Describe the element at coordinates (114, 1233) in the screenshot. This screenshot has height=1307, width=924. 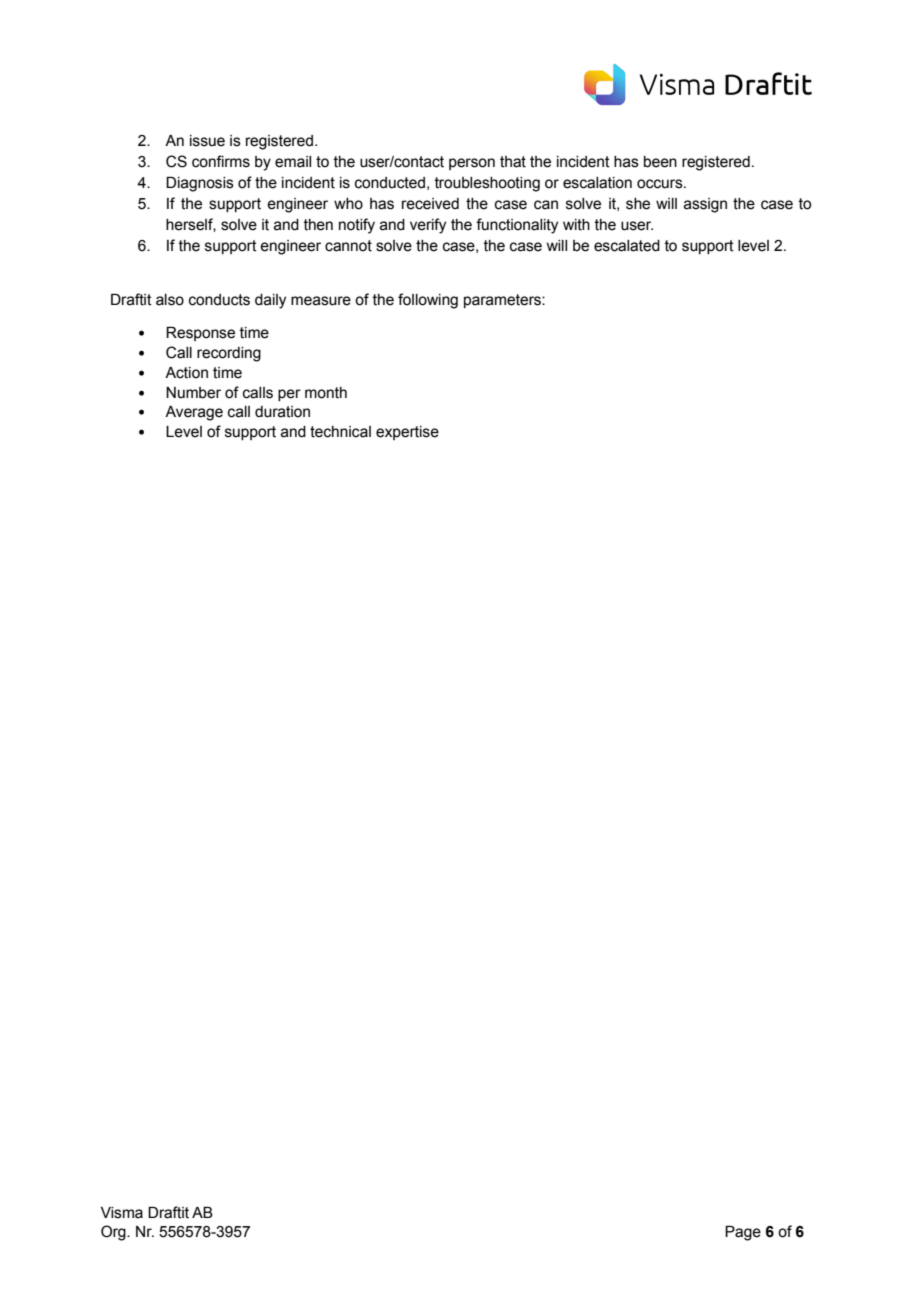
I see `Org` at that location.
